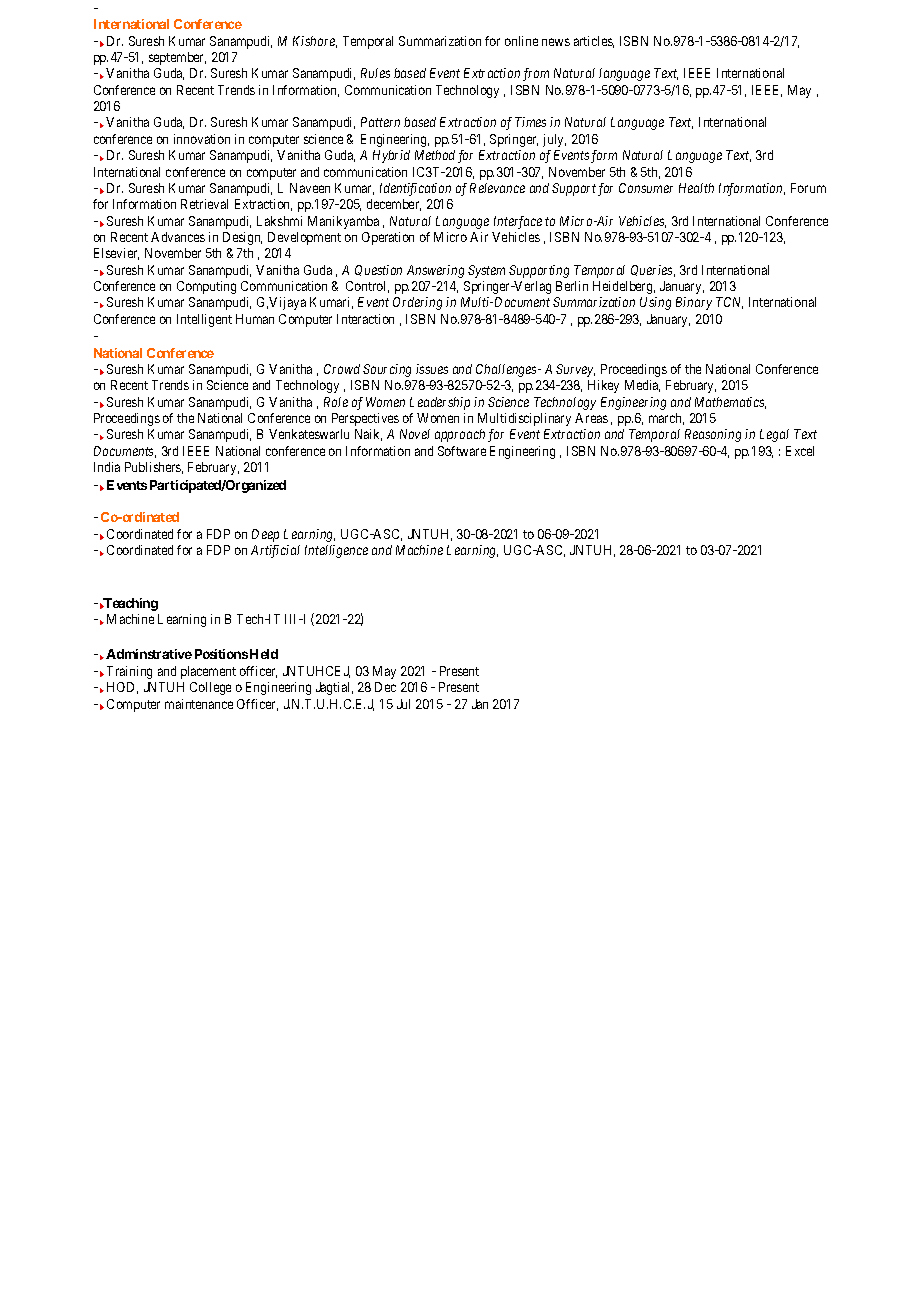 Image resolution: width=924 pixels, height=1308 pixels. Describe the element at coordinates (204, 320) in the page. I see `Intelligent` at that location.
